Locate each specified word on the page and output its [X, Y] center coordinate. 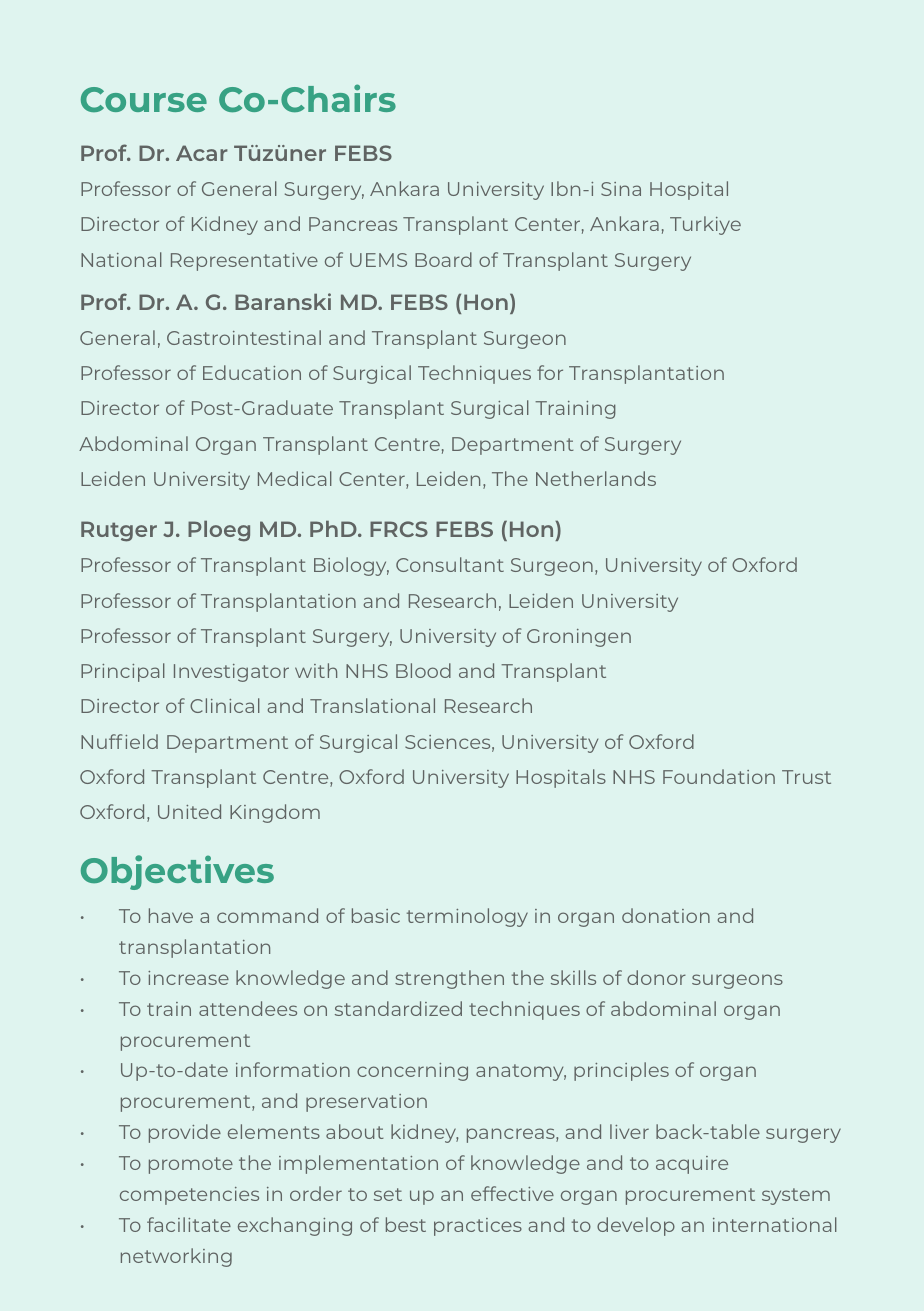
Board [443, 259]
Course [144, 99]
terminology [467, 917]
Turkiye [705, 225]
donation [666, 915]
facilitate [189, 1224]
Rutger [119, 531]
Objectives [177, 872]
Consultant [450, 564]
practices [478, 1227]
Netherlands [596, 478]
